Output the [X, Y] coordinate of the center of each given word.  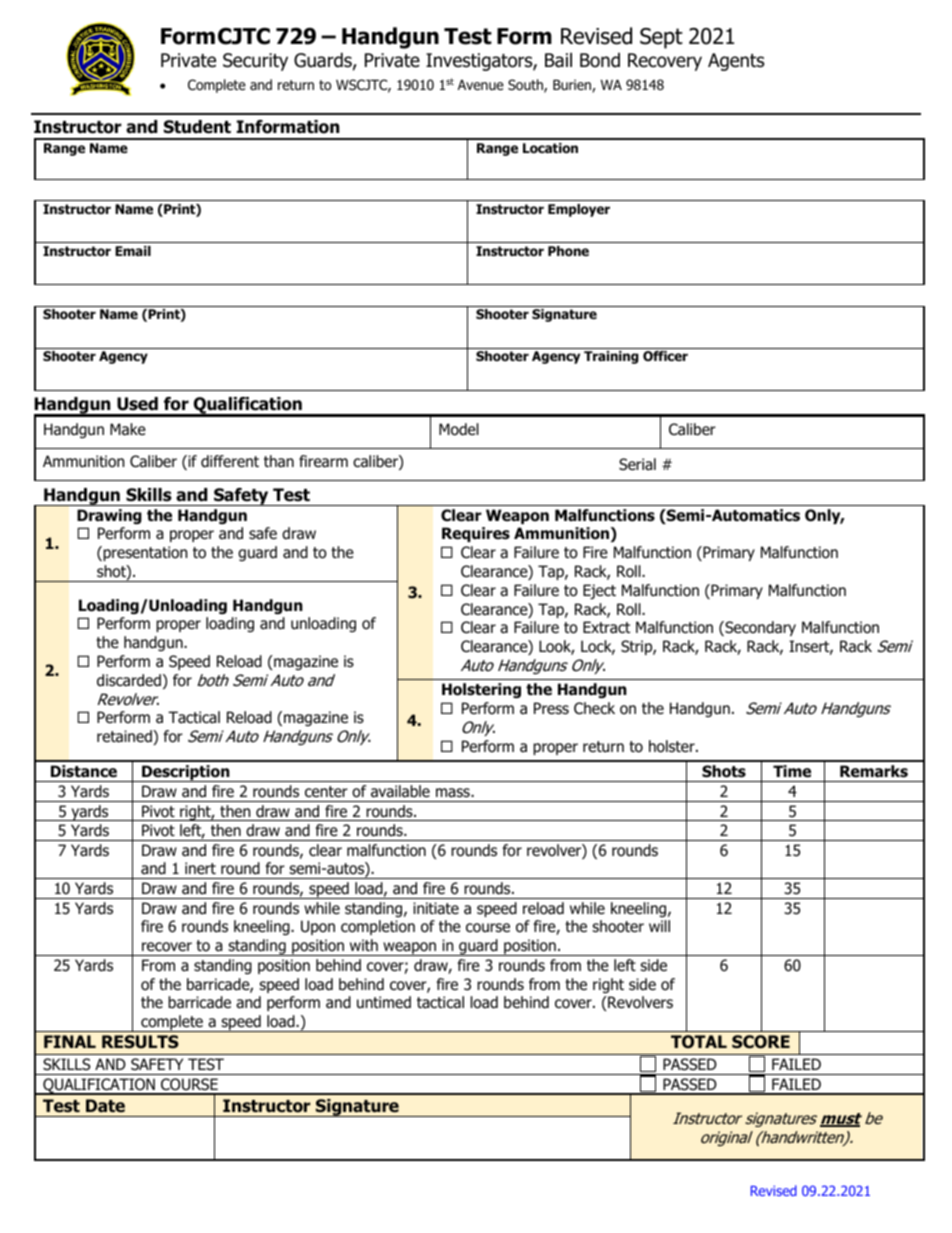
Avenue [481, 85]
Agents [736, 62]
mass [454, 793]
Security [255, 62]
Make [128, 429]
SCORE [761, 1042]
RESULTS [140, 1042]
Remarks [874, 771]
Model [459, 429]
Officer [665, 356]
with [364, 945]
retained [125, 737]
